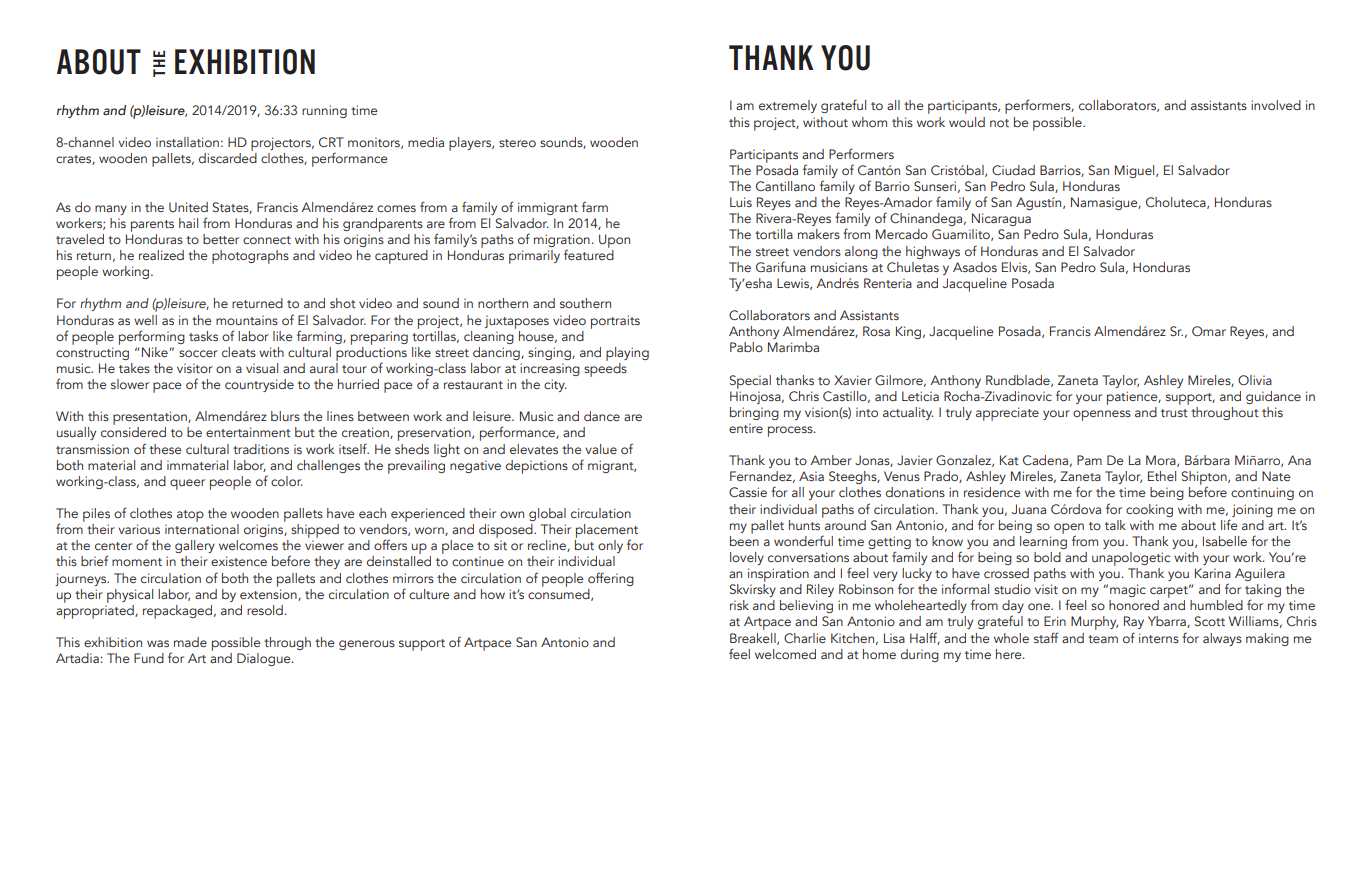 The width and height of the screenshot is (1372, 887). Describe the element at coordinates (259, 385) in the screenshot. I see `countryside` at that location.
